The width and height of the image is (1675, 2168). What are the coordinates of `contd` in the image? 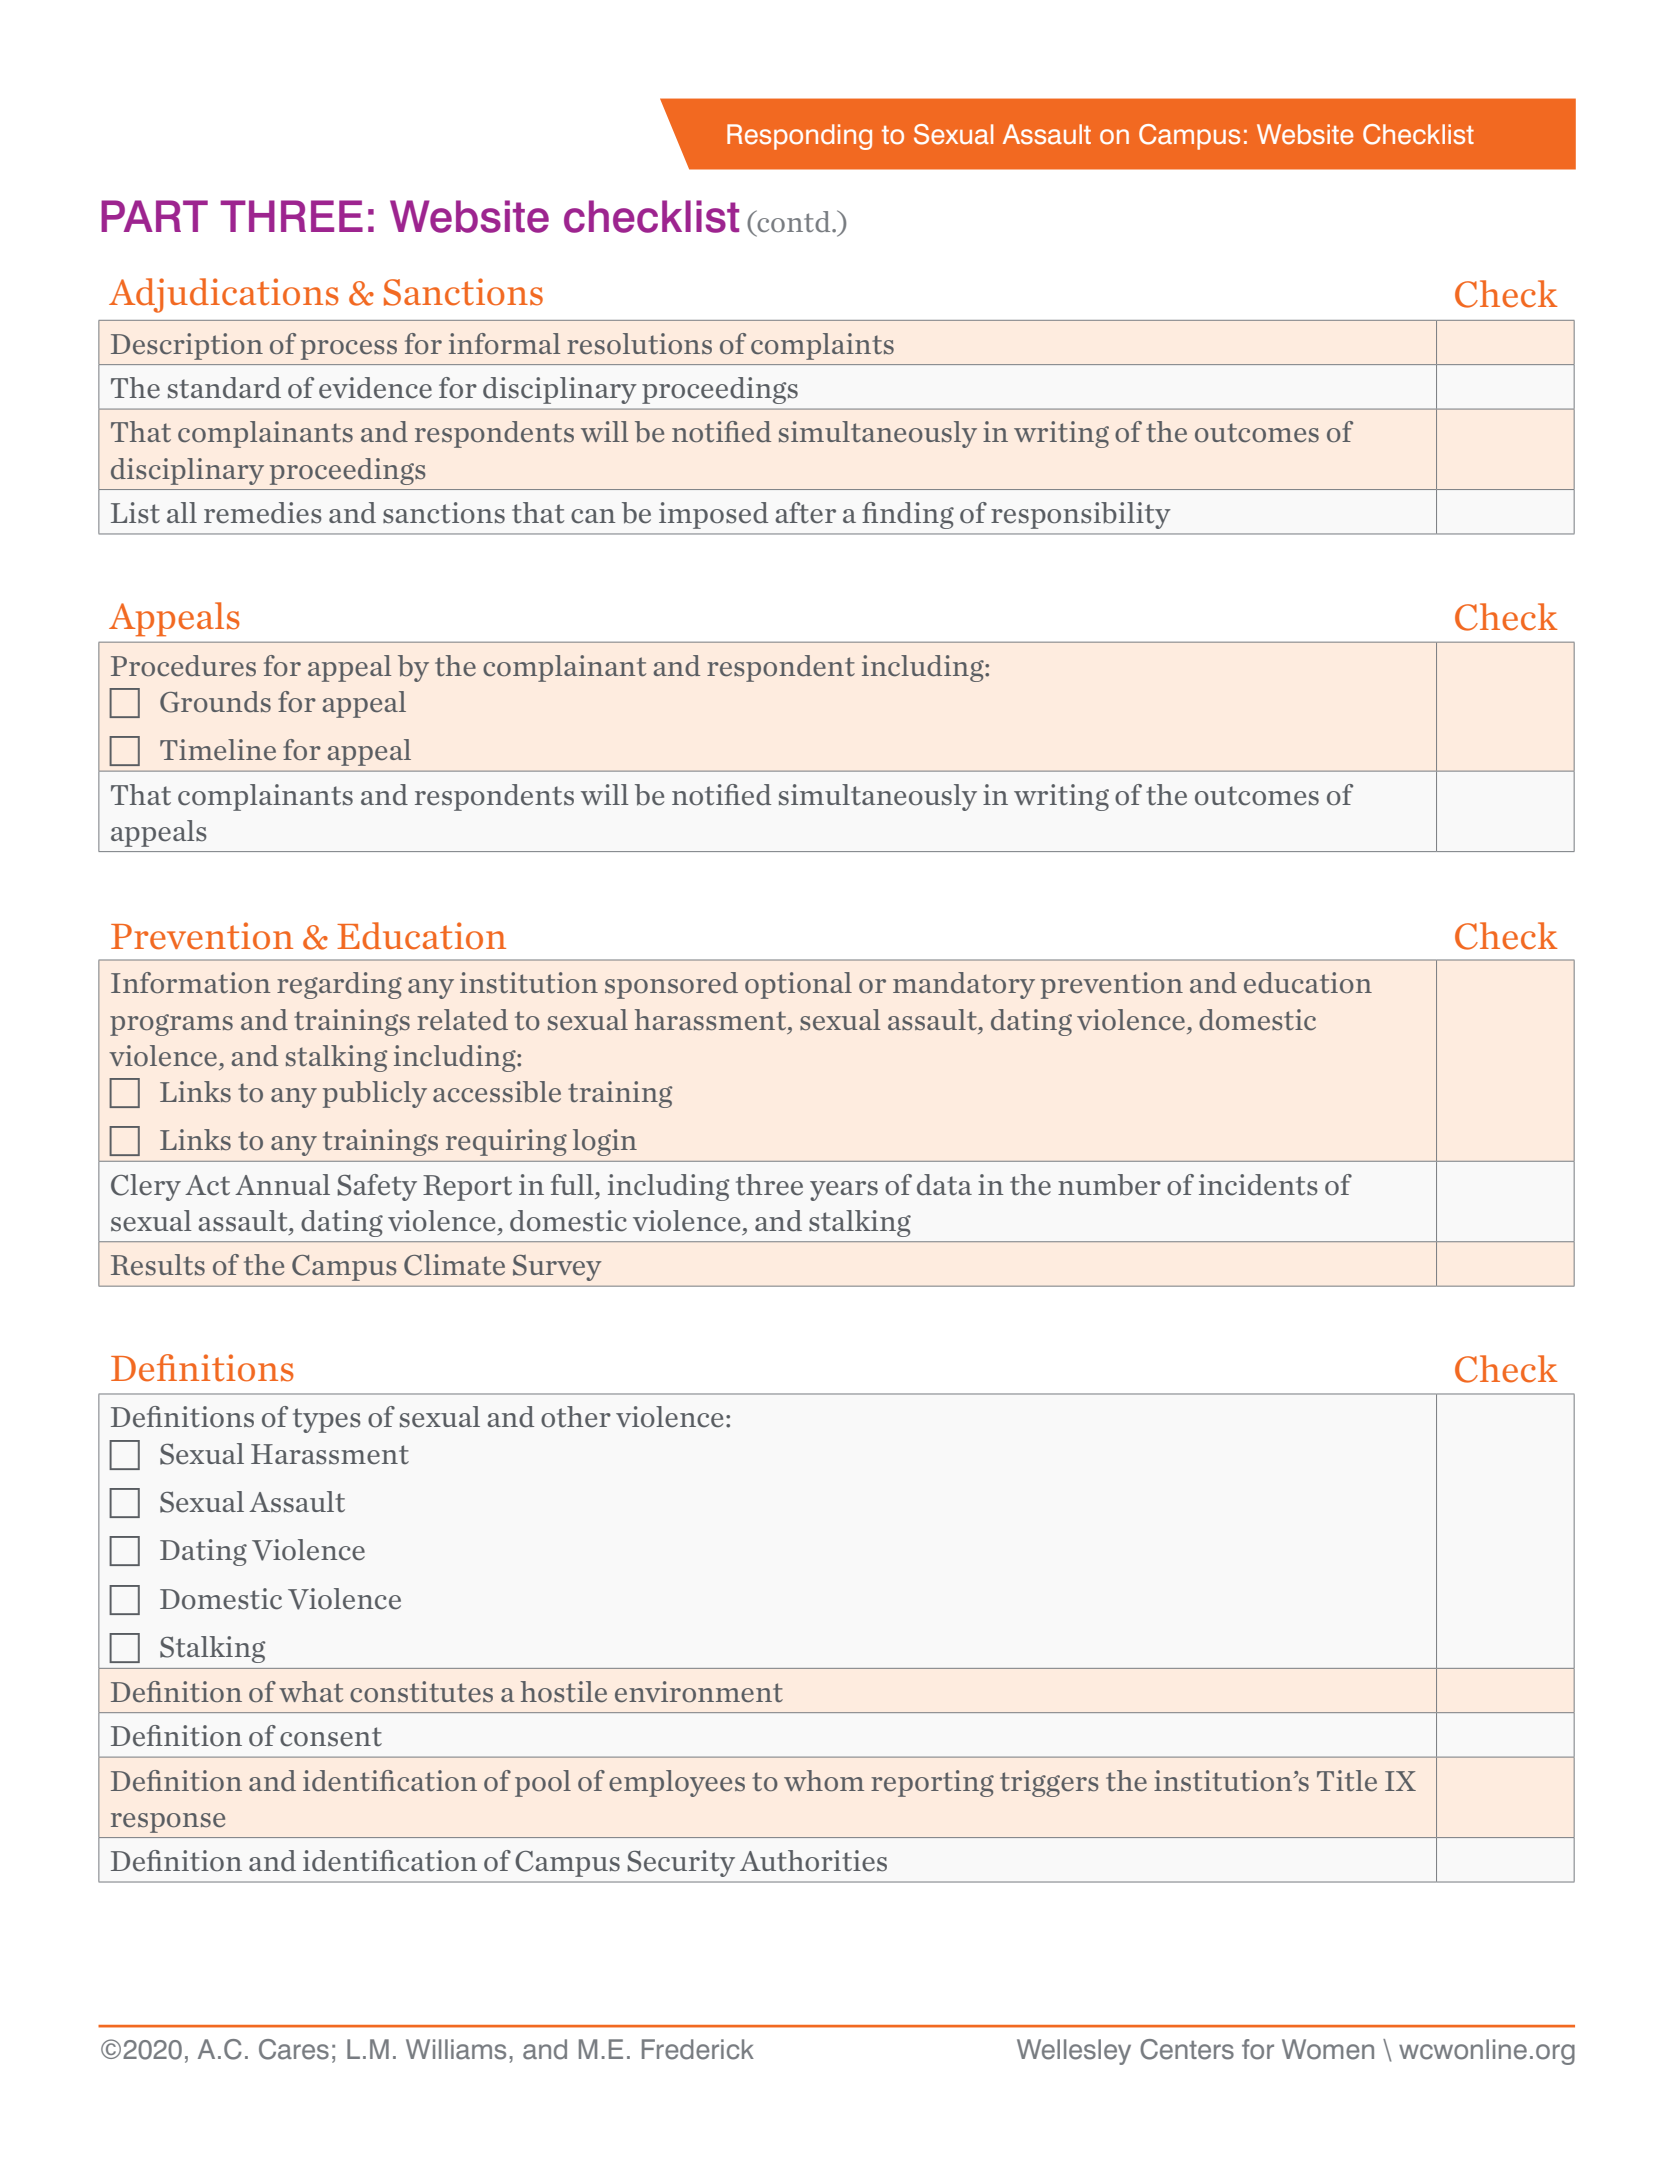 It's located at (794, 221).
